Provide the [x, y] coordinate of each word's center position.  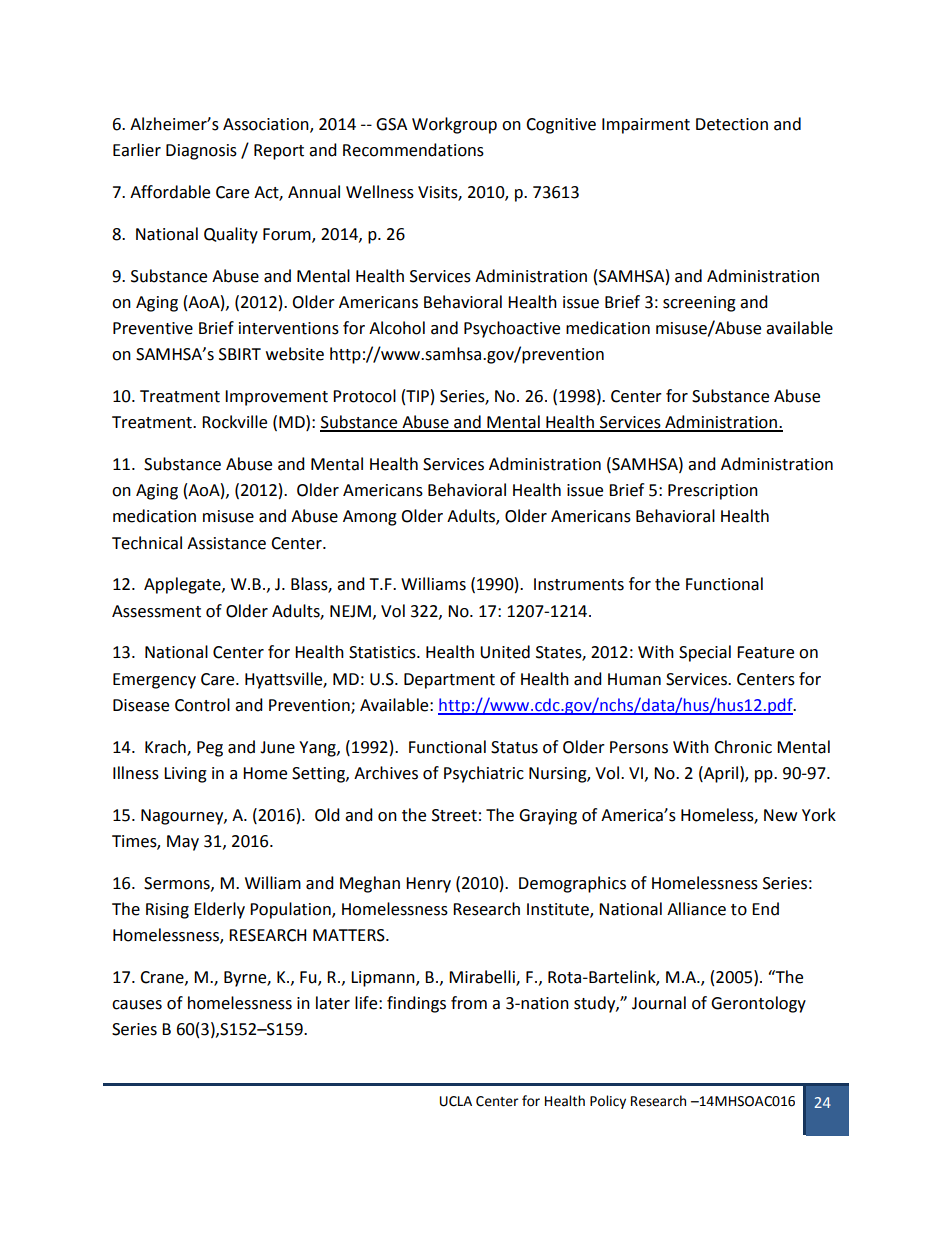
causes [137, 1005]
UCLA [456, 1101]
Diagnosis [201, 152]
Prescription [713, 492]
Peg [210, 749]
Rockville [234, 422]
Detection [732, 124]
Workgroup [454, 125]
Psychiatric [484, 774]
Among [370, 518]
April [720, 774]
